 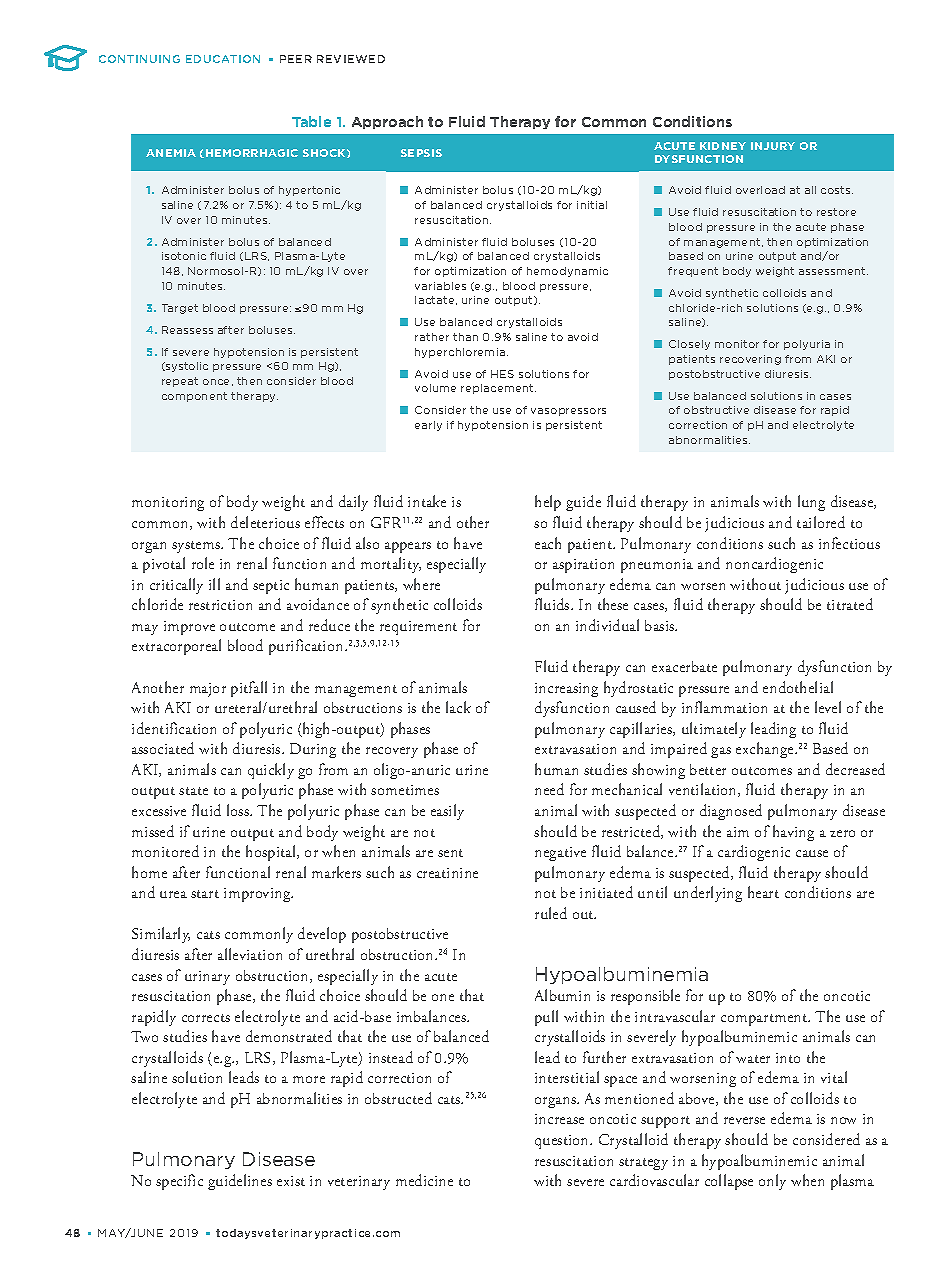 I want to click on INJURY, so click(x=773, y=146).
